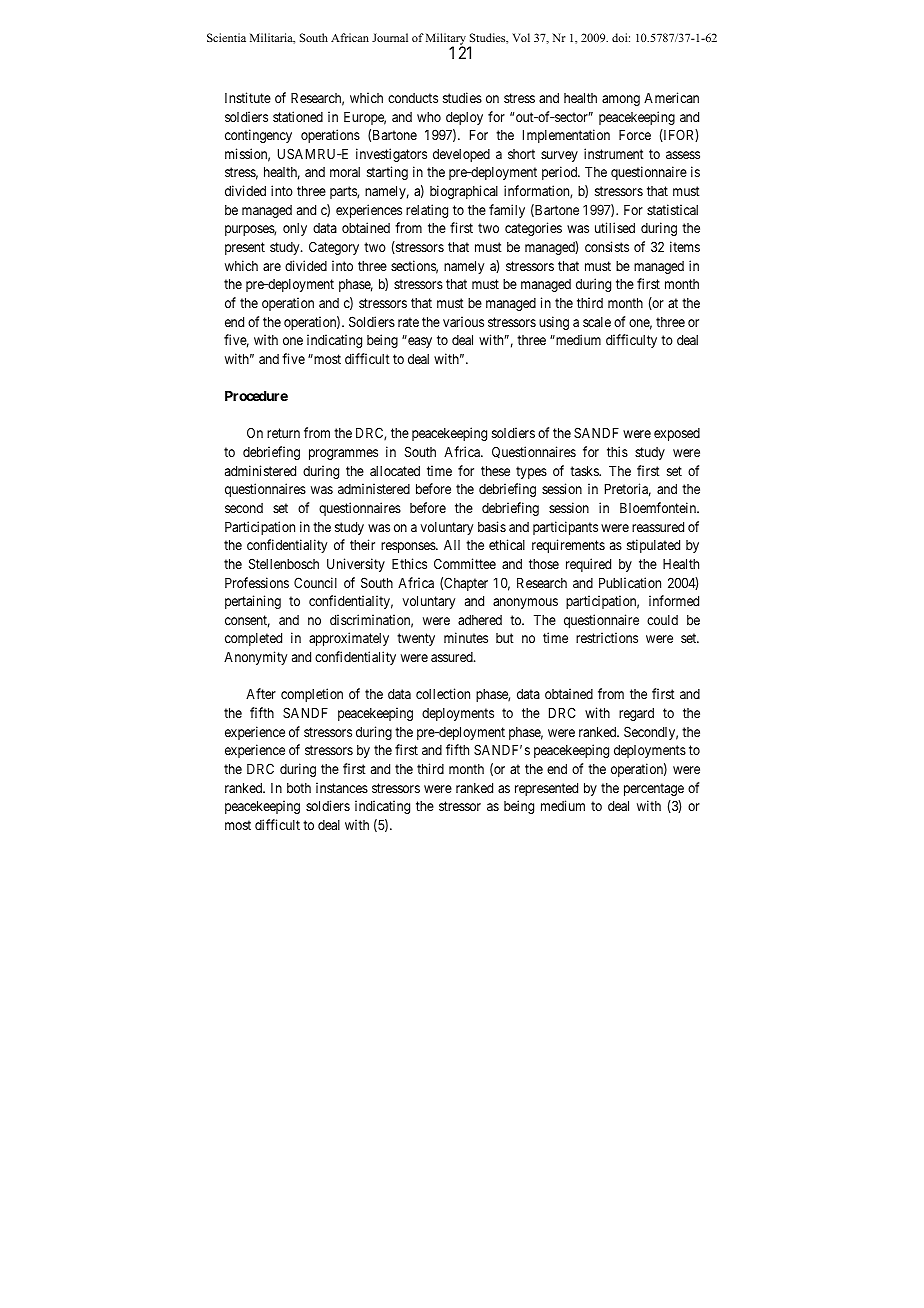 The image size is (924, 1308). What do you see at coordinates (653, 546) in the screenshot?
I see `stipulated` at bounding box center [653, 546].
